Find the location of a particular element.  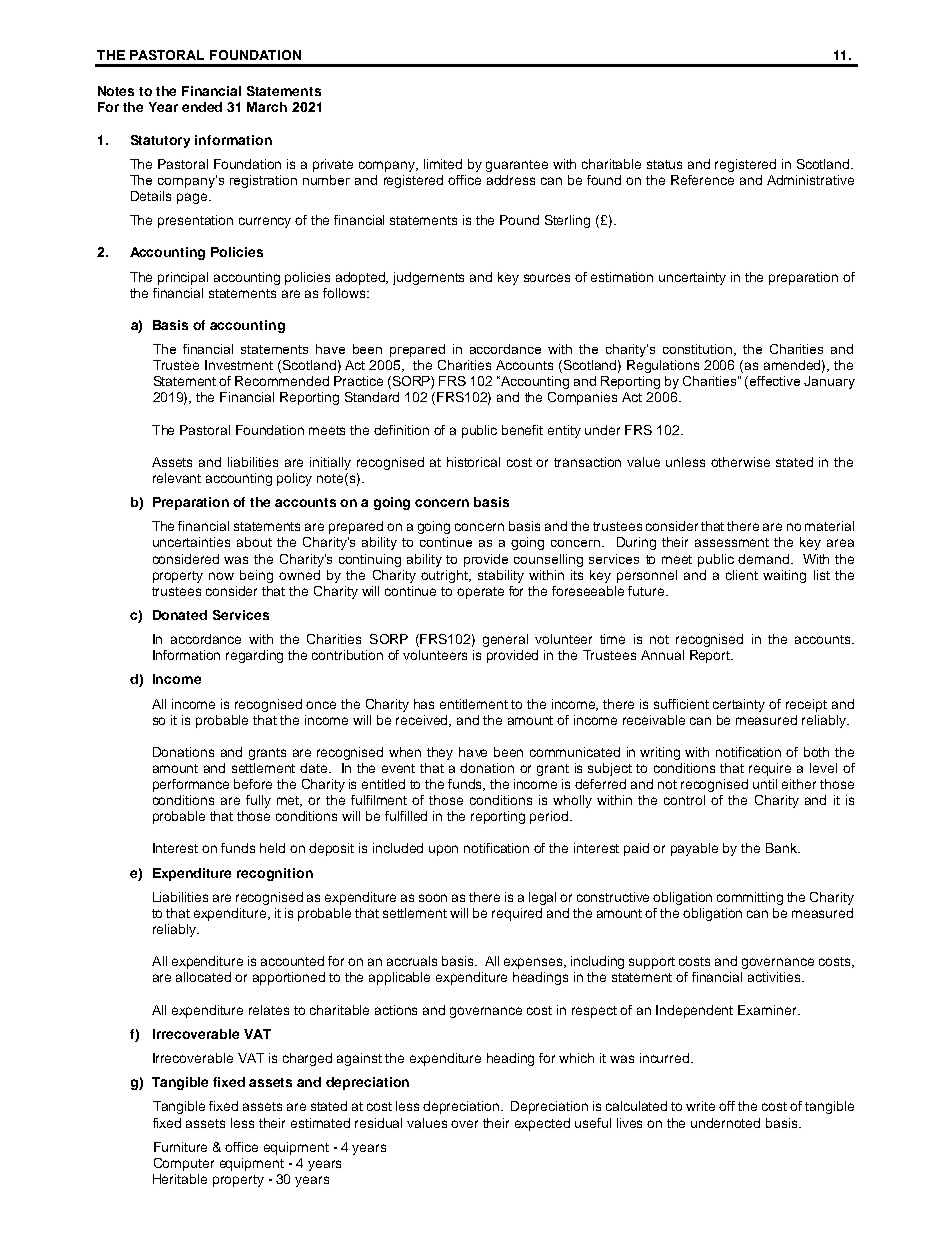

allocated is located at coordinates (203, 977).
